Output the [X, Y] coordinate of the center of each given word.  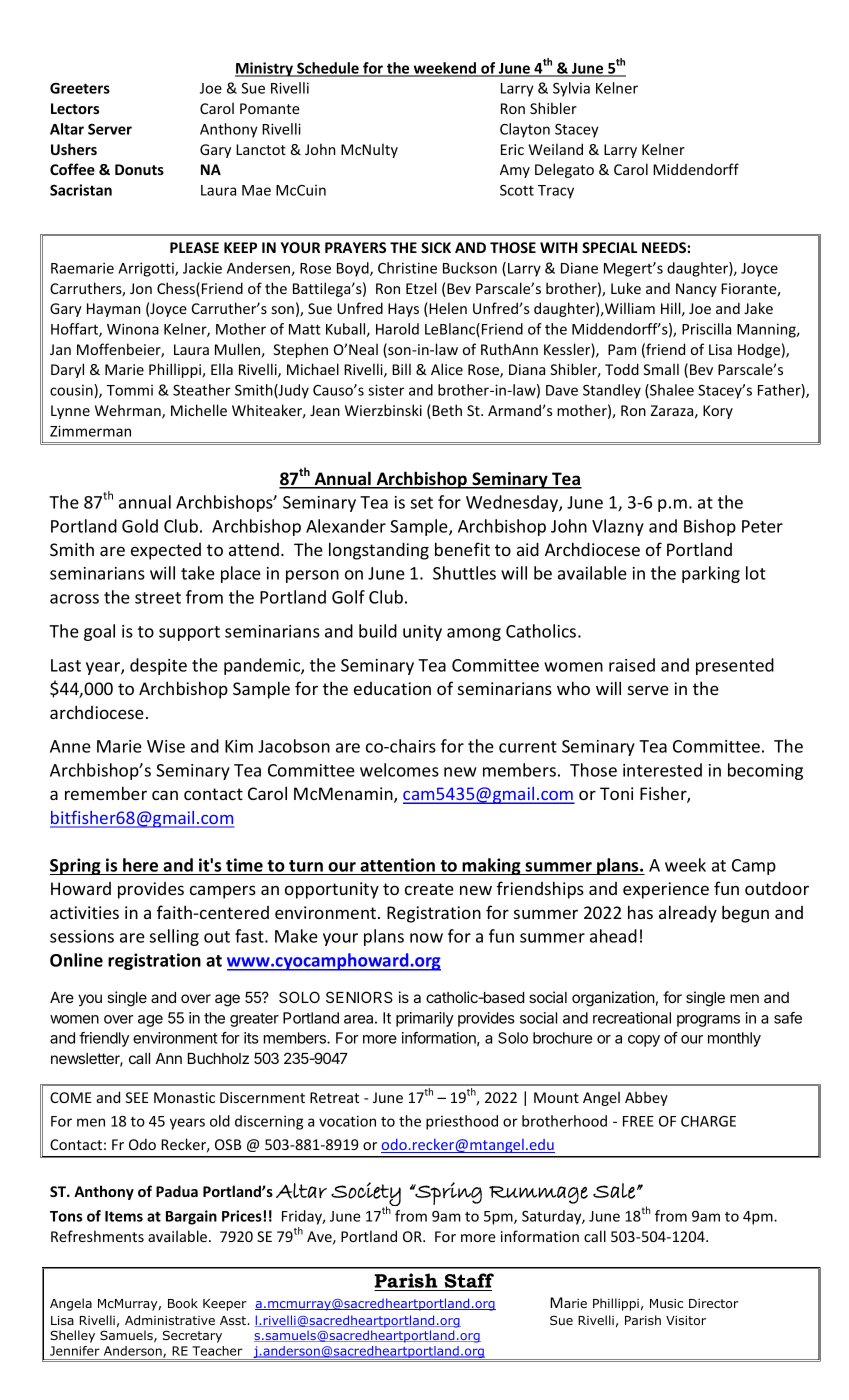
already [688, 914]
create [429, 889]
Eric [512, 149]
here [140, 865]
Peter [762, 526]
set [422, 503]
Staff [469, 1280]
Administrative [170, 1320]
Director [713, 1303]
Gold [140, 526]
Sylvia [571, 89]
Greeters [80, 88]
